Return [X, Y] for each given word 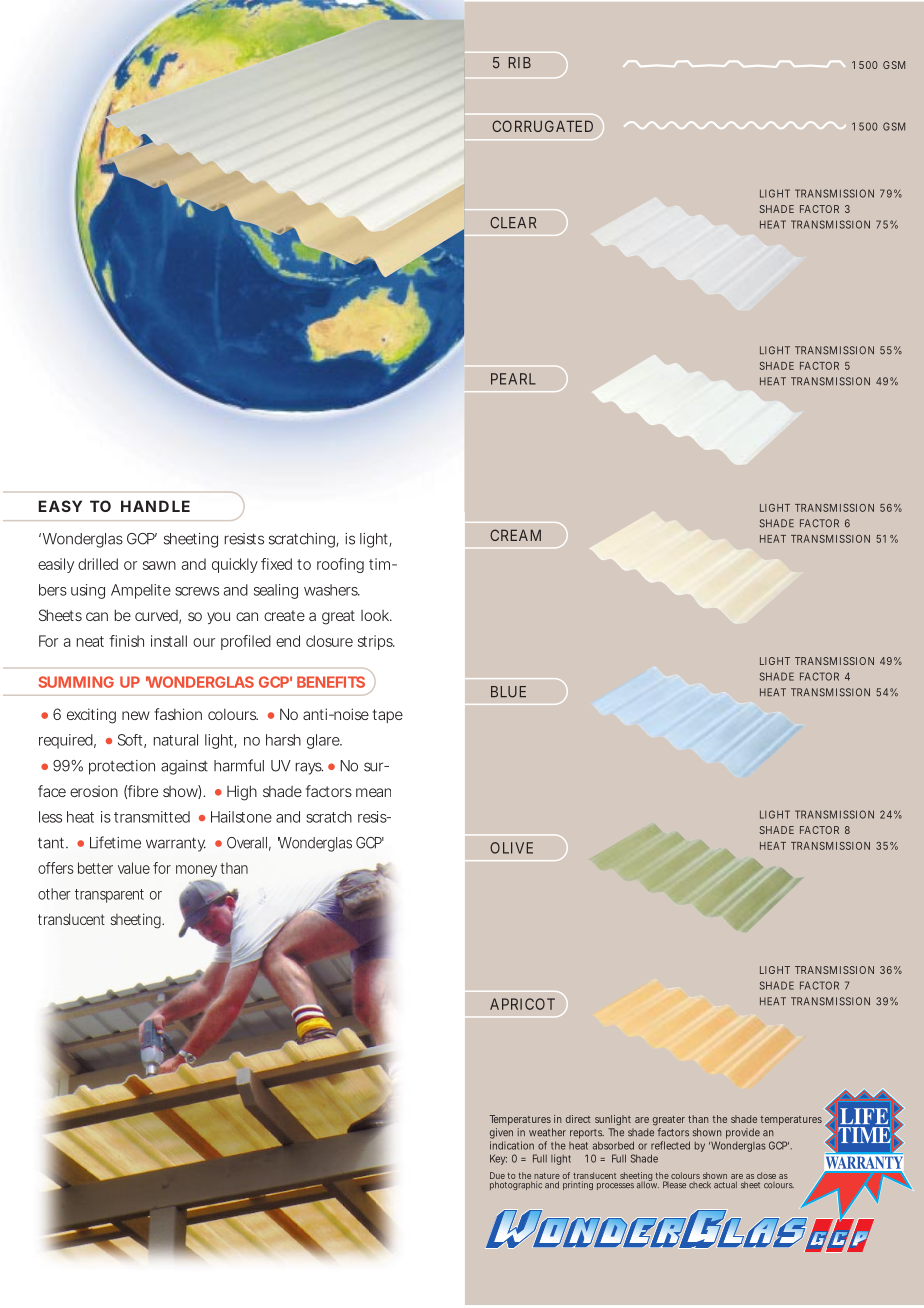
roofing [340, 565]
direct [578, 1119]
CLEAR [513, 223]
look [376, 615]
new [136, 715]
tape [388, 716]
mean [373, 792]
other [54, 894]
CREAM [515, 535]
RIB [520, 62]
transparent [109, 896]
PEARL [513, 379]
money [196, 871]
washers [332, 590]
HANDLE [155, 506]
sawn [159, 565]
